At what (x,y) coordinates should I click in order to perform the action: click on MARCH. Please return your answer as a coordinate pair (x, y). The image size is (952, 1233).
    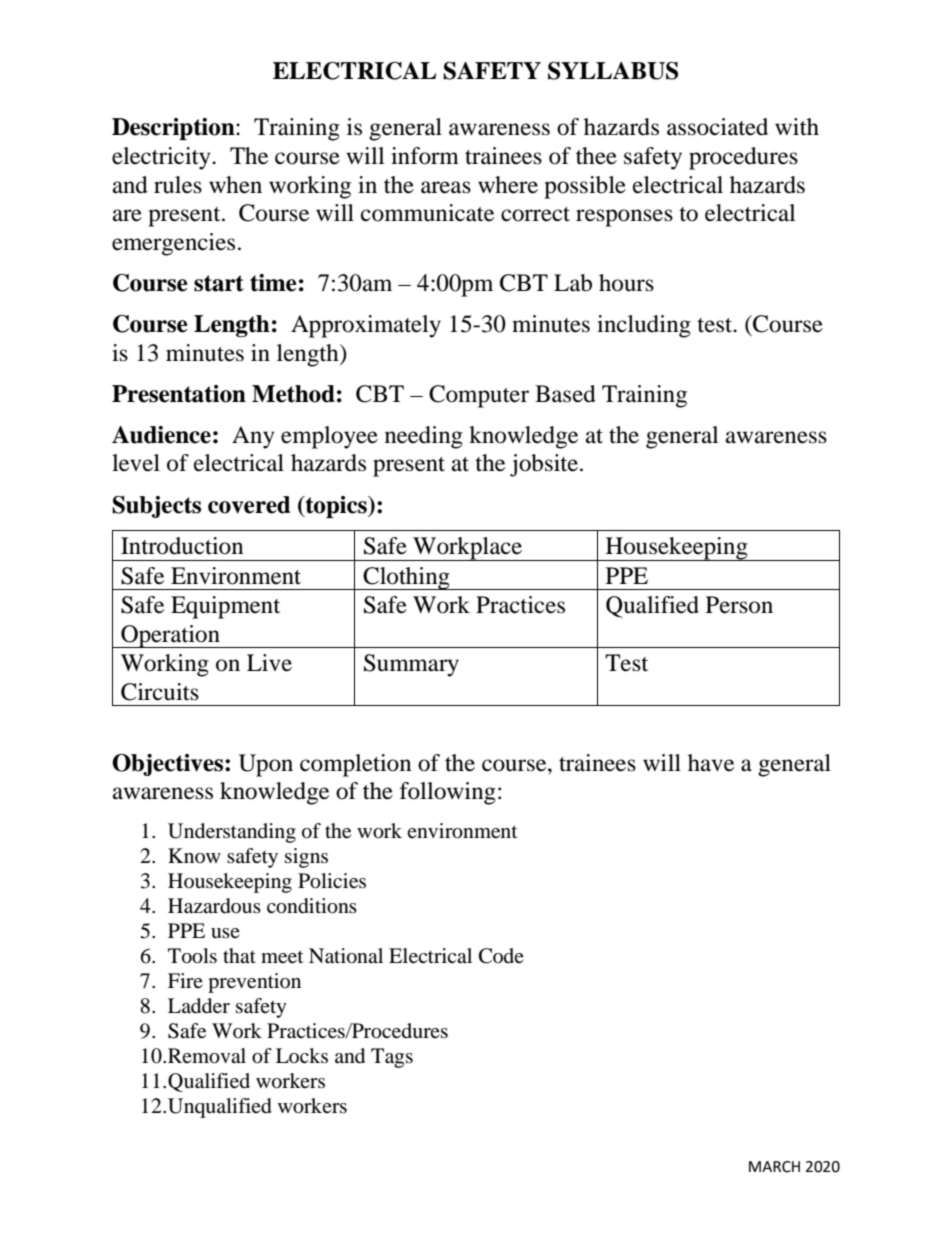
    Looking at the image, I should click on (774, 1167).
